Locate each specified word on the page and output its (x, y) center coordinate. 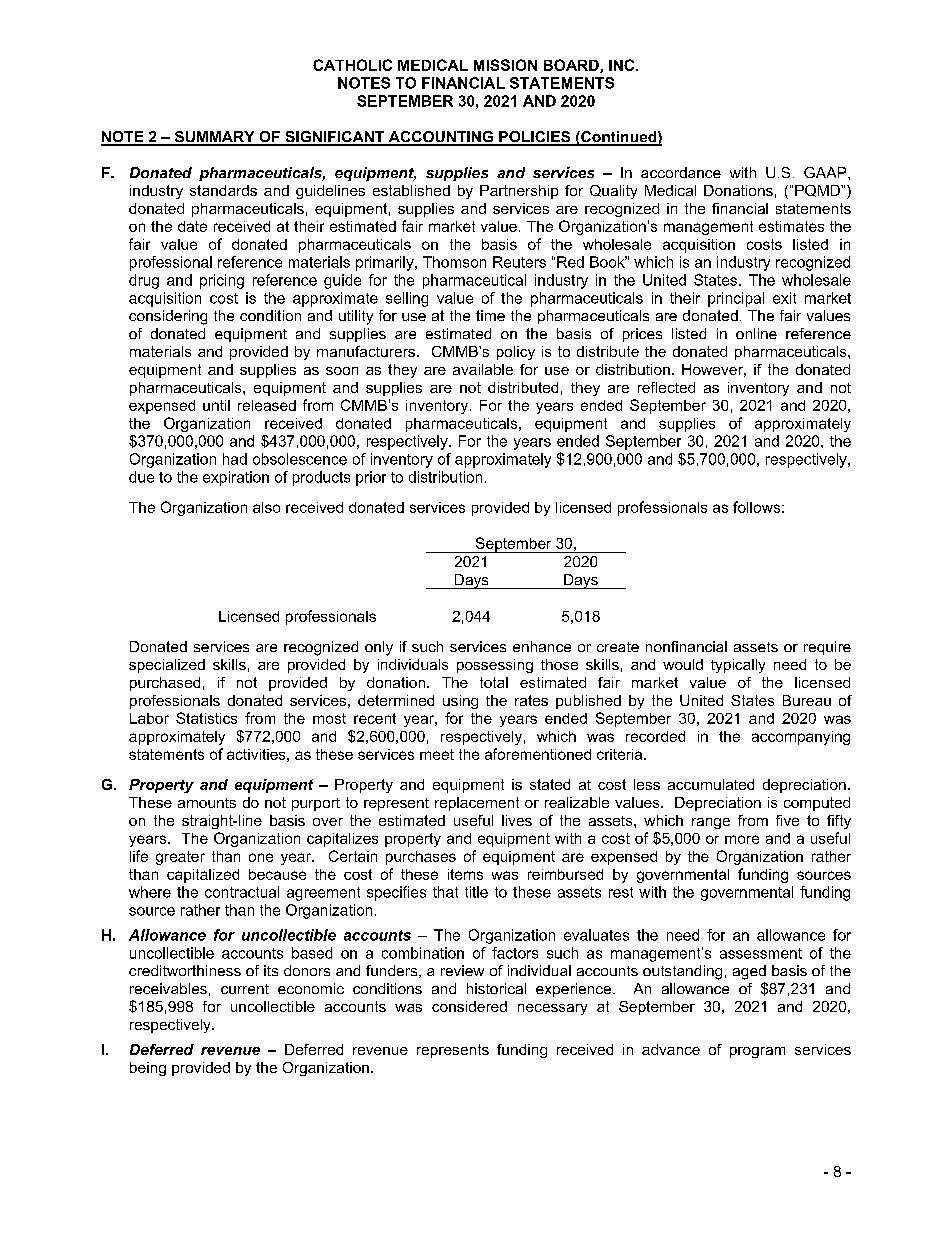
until (216, 405)
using (460, 702)
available (483, 369)
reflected (666, 387)
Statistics (206, 718)
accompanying (801, 738)
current (245, 989)
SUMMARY (214, 138)
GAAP (826, 172)
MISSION (505, 65)
